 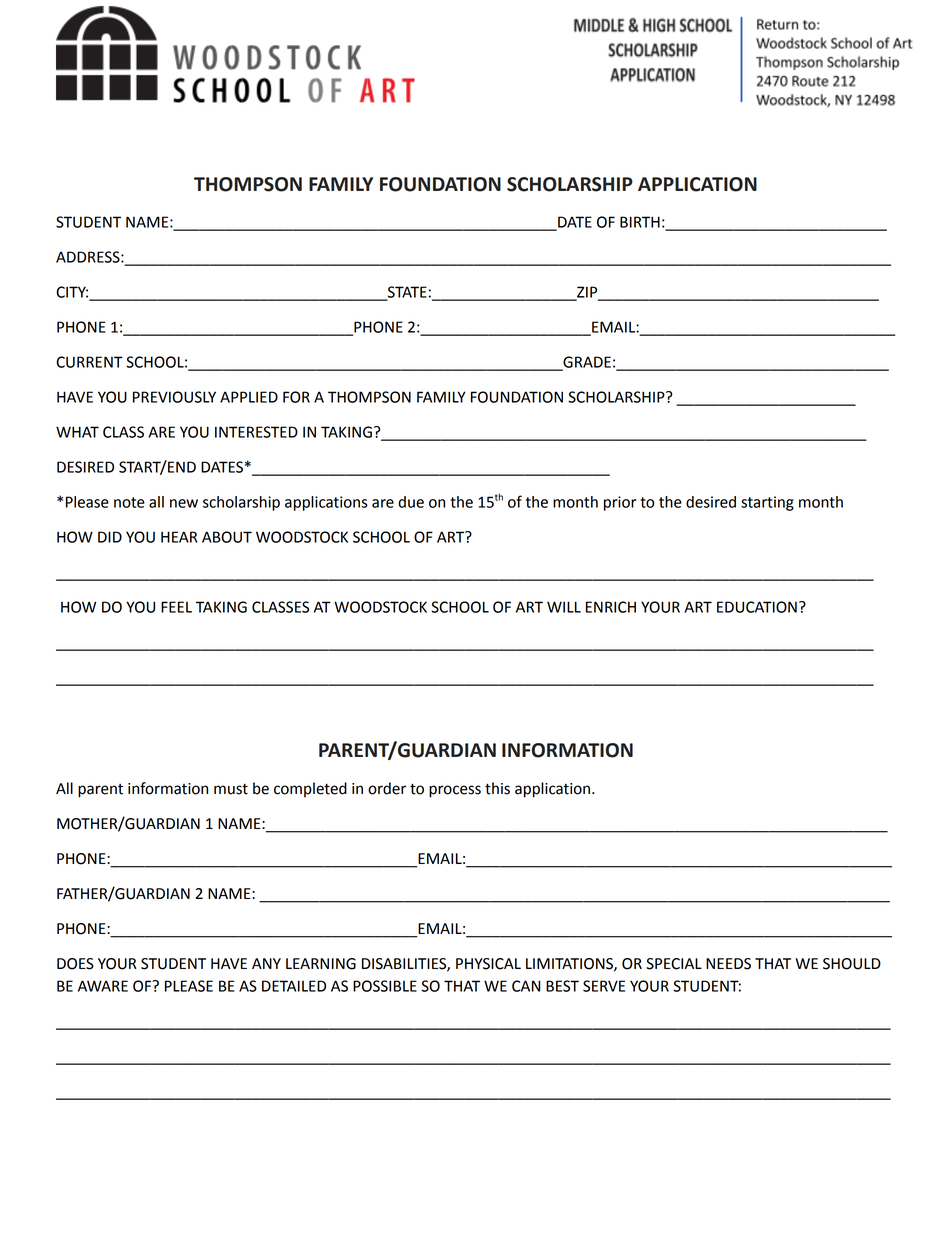 I want to click on PREVIOUSLY, so click(x=174, y=397).
